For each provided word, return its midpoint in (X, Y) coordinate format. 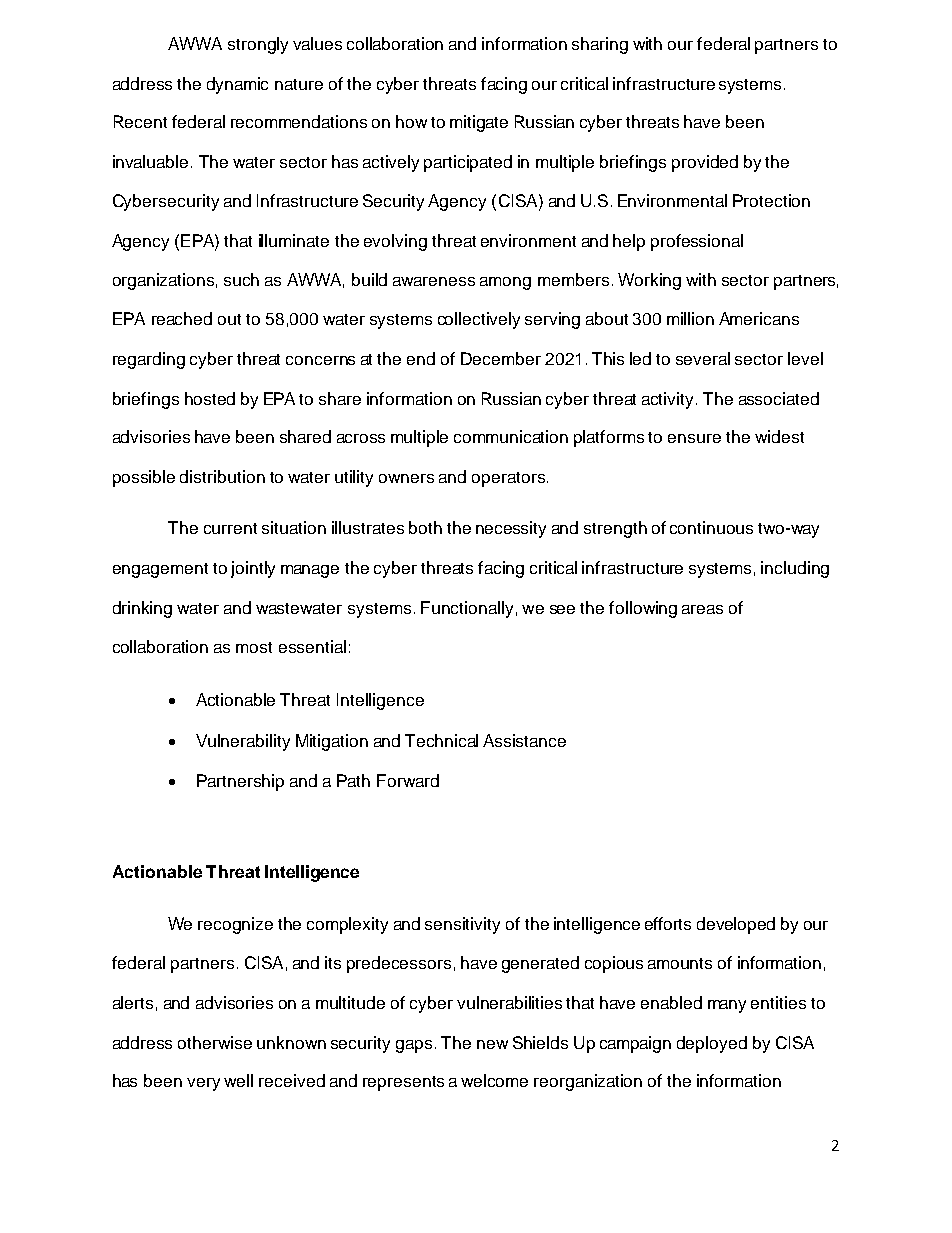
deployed (712, 1044)
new (492, 1044)
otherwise (215, 1042)
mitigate (479, 123)
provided (705, 163)
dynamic (237, 85)
